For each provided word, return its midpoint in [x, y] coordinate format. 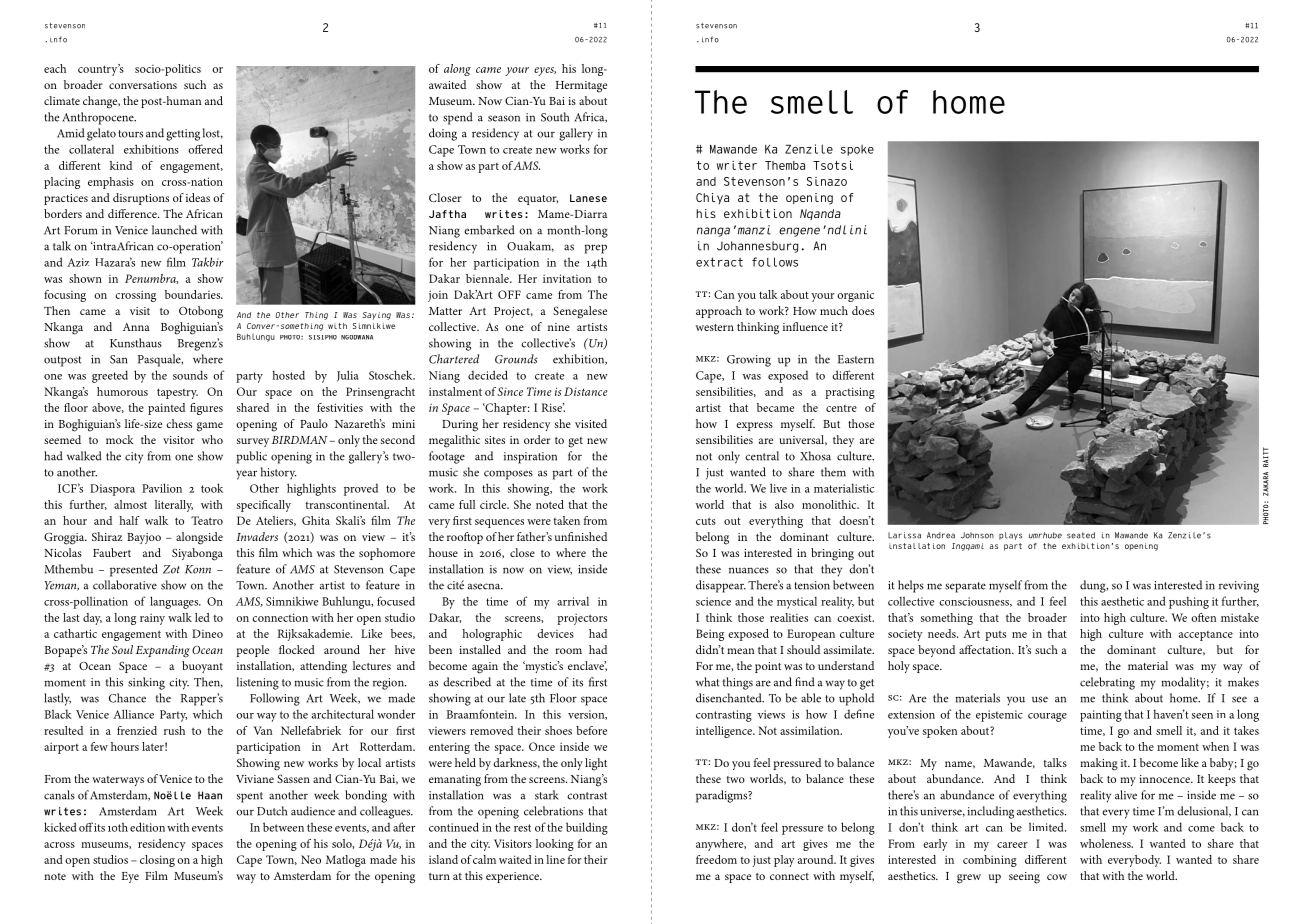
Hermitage [581, 87]
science [713, 601]
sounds [190, 375]
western [715, 327]
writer [737, 165]
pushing [1189, 602]
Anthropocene [99, 118]
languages [175, 602]
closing [157, 861]
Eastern [856, 359]
